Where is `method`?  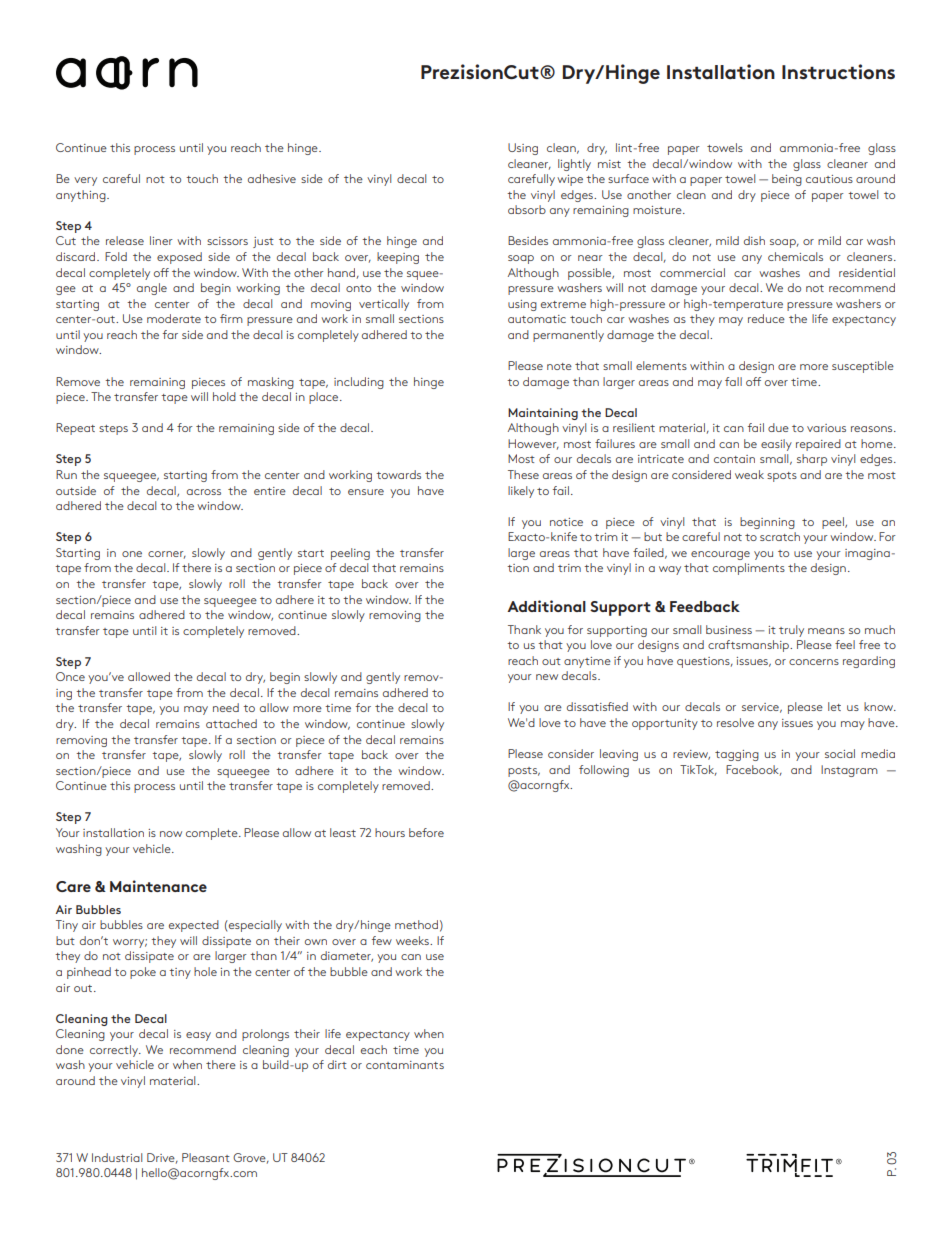
method is located at coordinates (416, 924).
